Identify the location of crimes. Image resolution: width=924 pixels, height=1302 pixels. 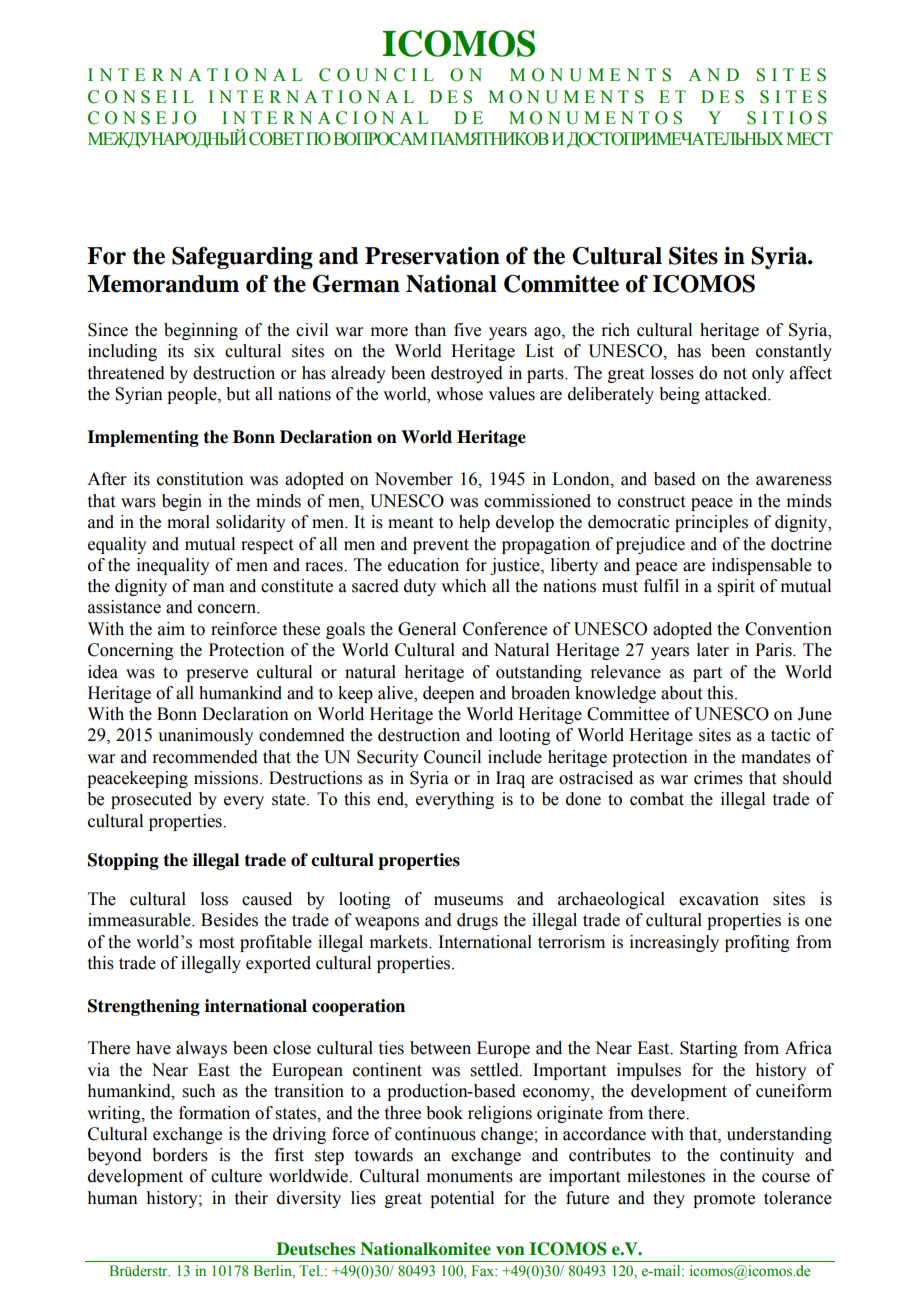
(718, 778).
